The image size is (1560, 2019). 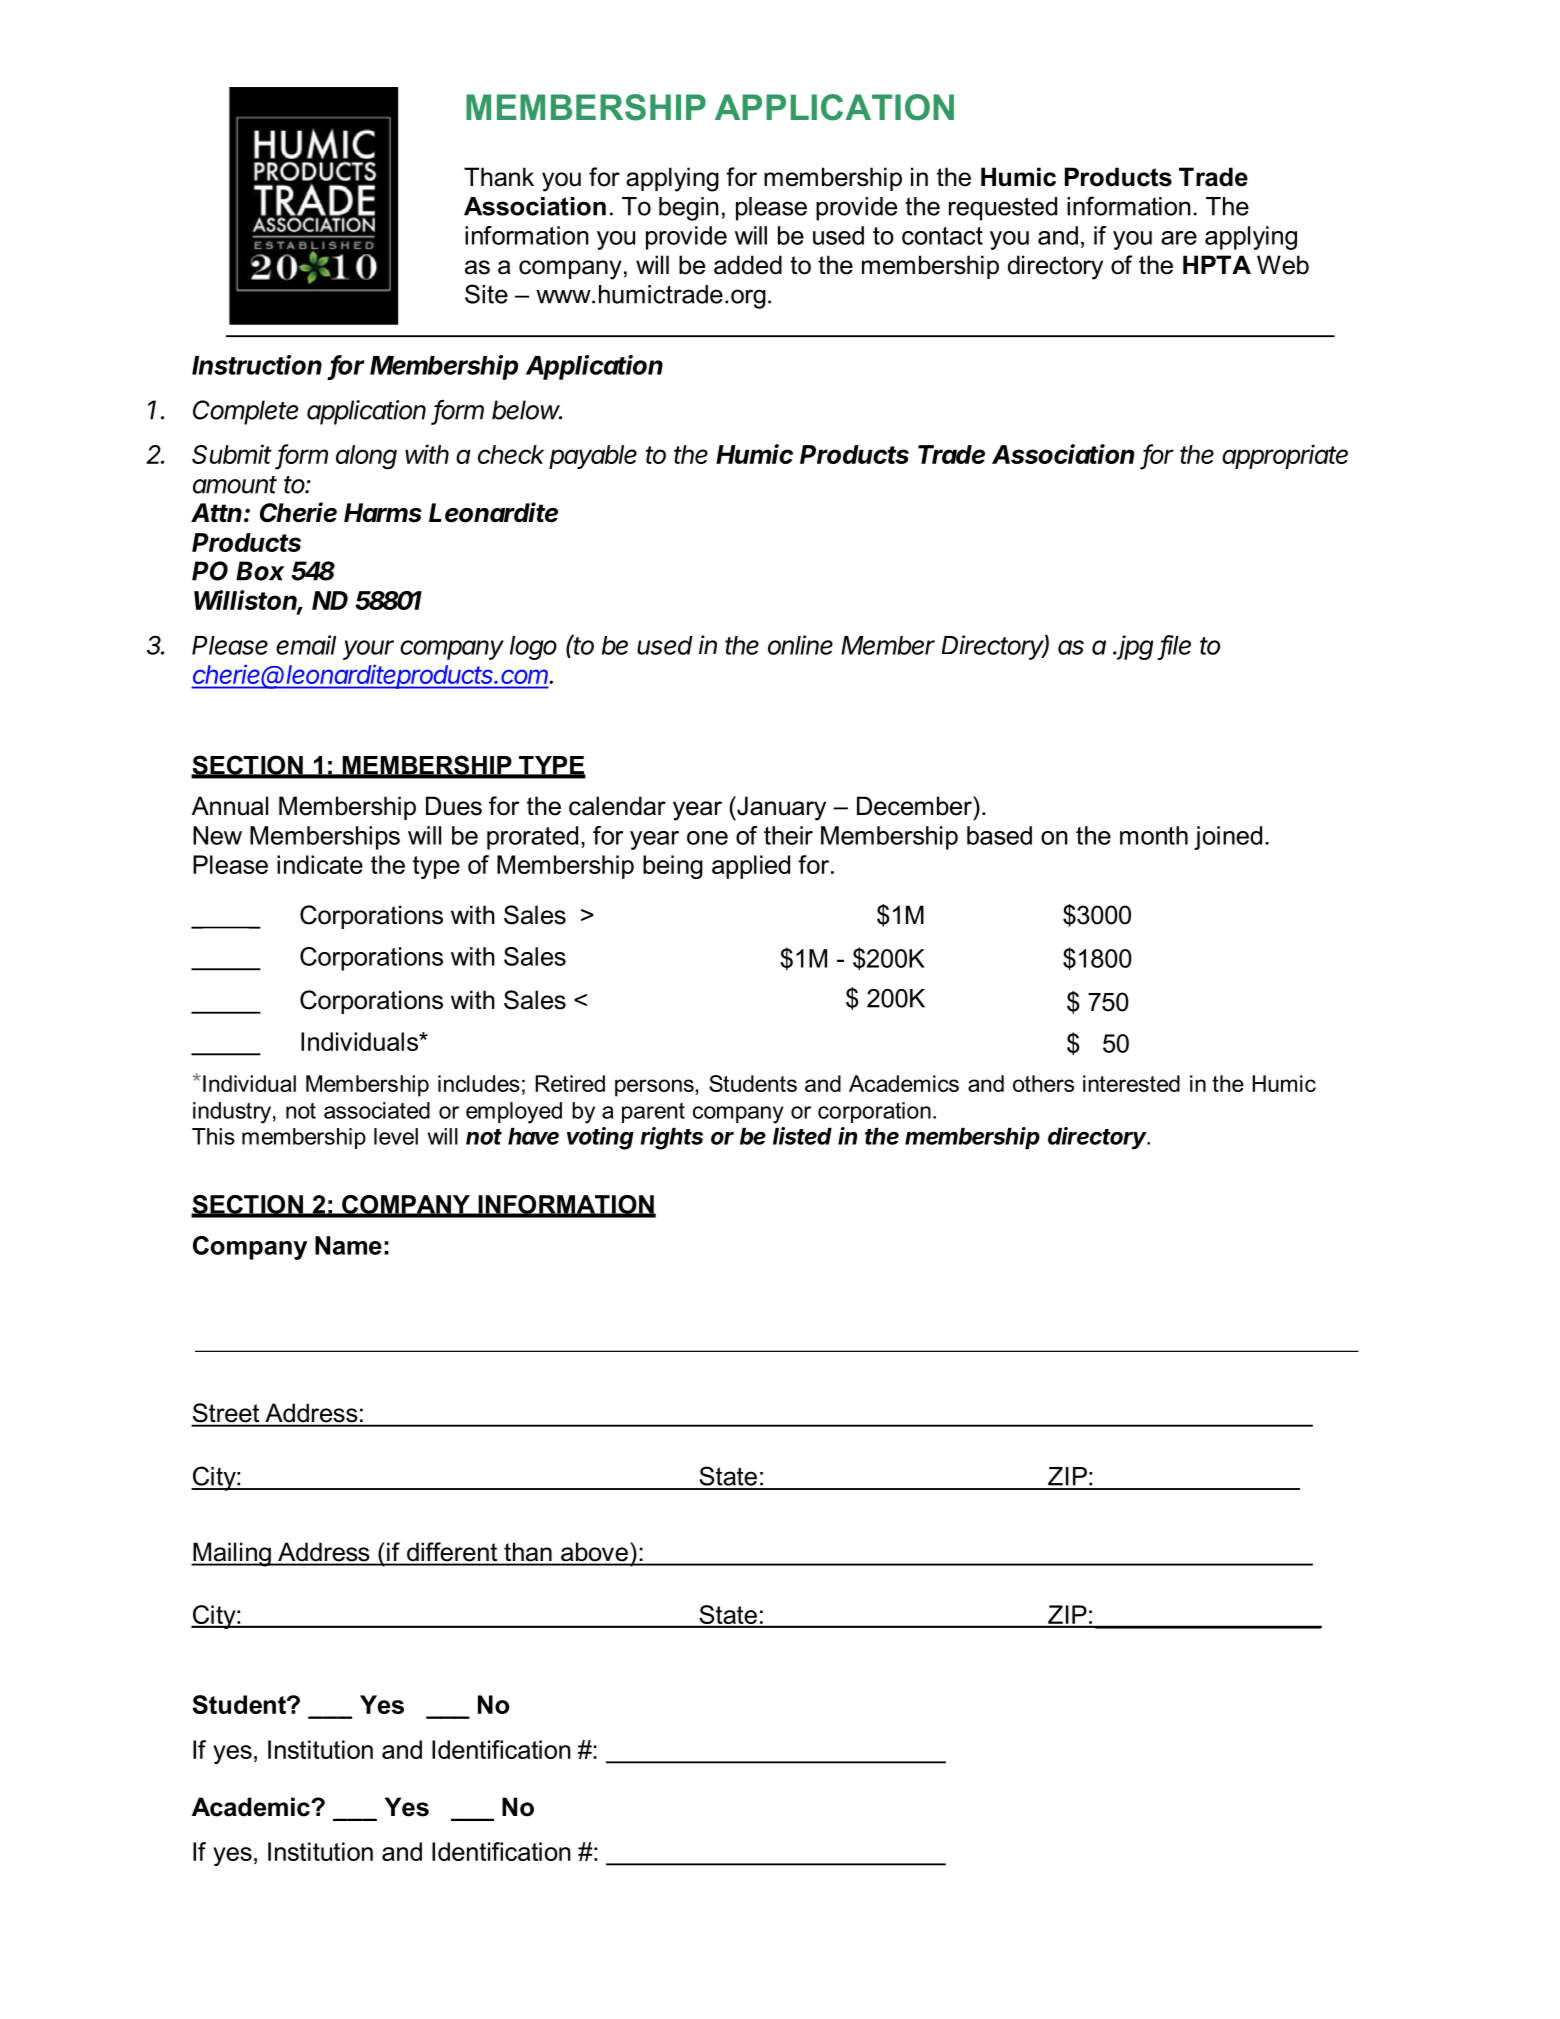 What do you see at coordinates (232, 1554) in the image?
I see `Mailing` at bounding box center [232, 1554].
